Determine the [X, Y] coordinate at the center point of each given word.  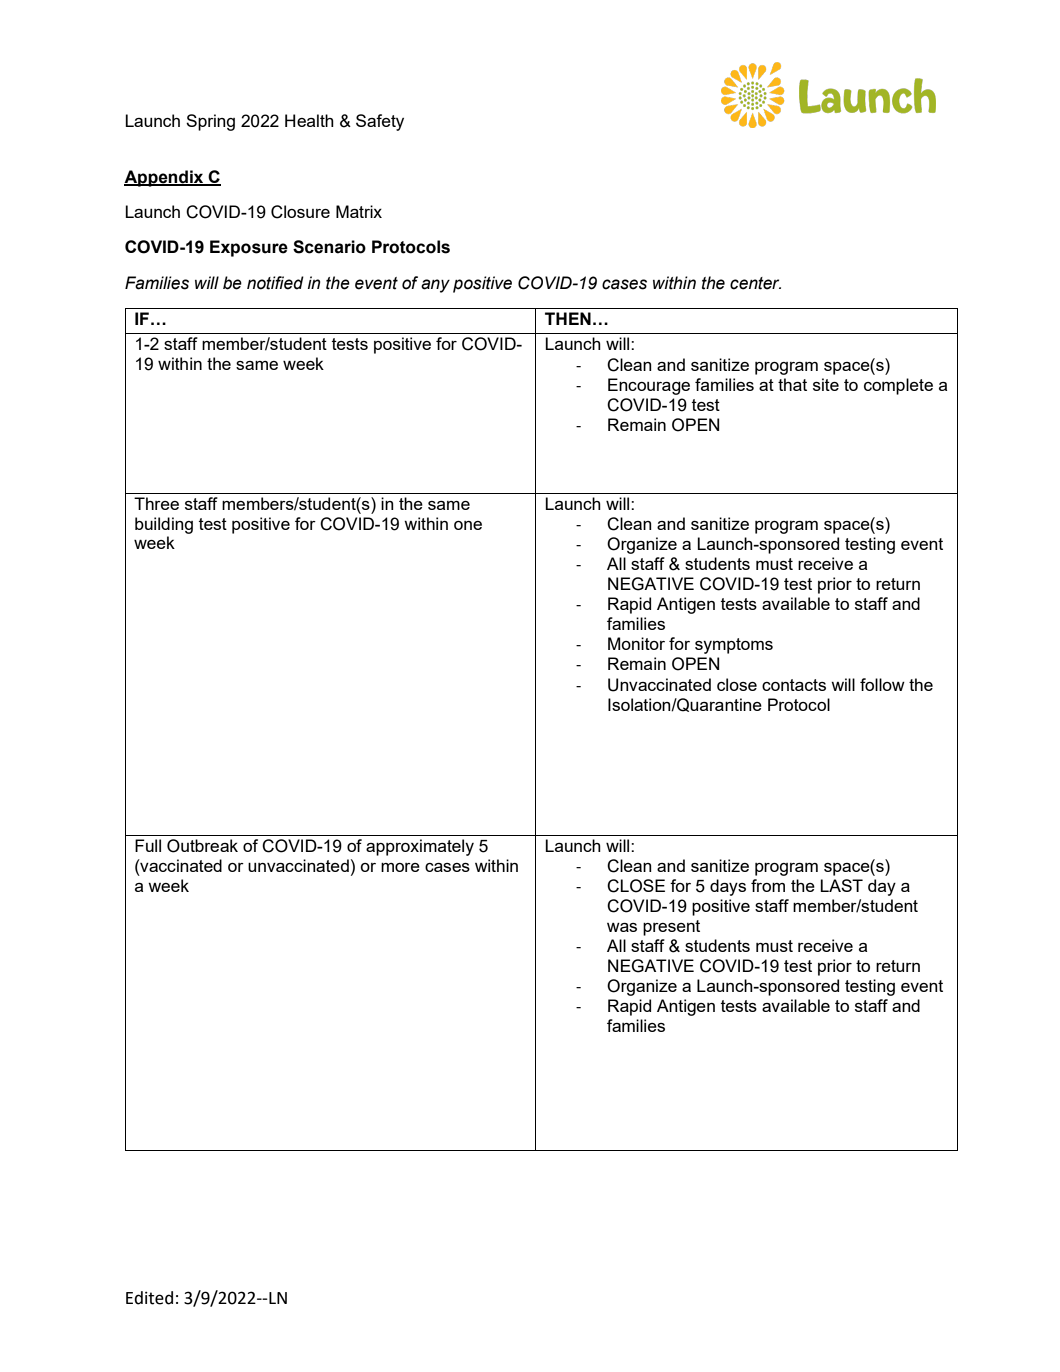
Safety [380, 122]
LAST [841, 885]
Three [156, 503]
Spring [210, 122]
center [755, 283]
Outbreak [202, 846]
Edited [149, 1298]
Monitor [636, 643]
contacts [794, 685]
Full [148, 845]
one [468, 525]
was [622, 927]
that [792, 384]
